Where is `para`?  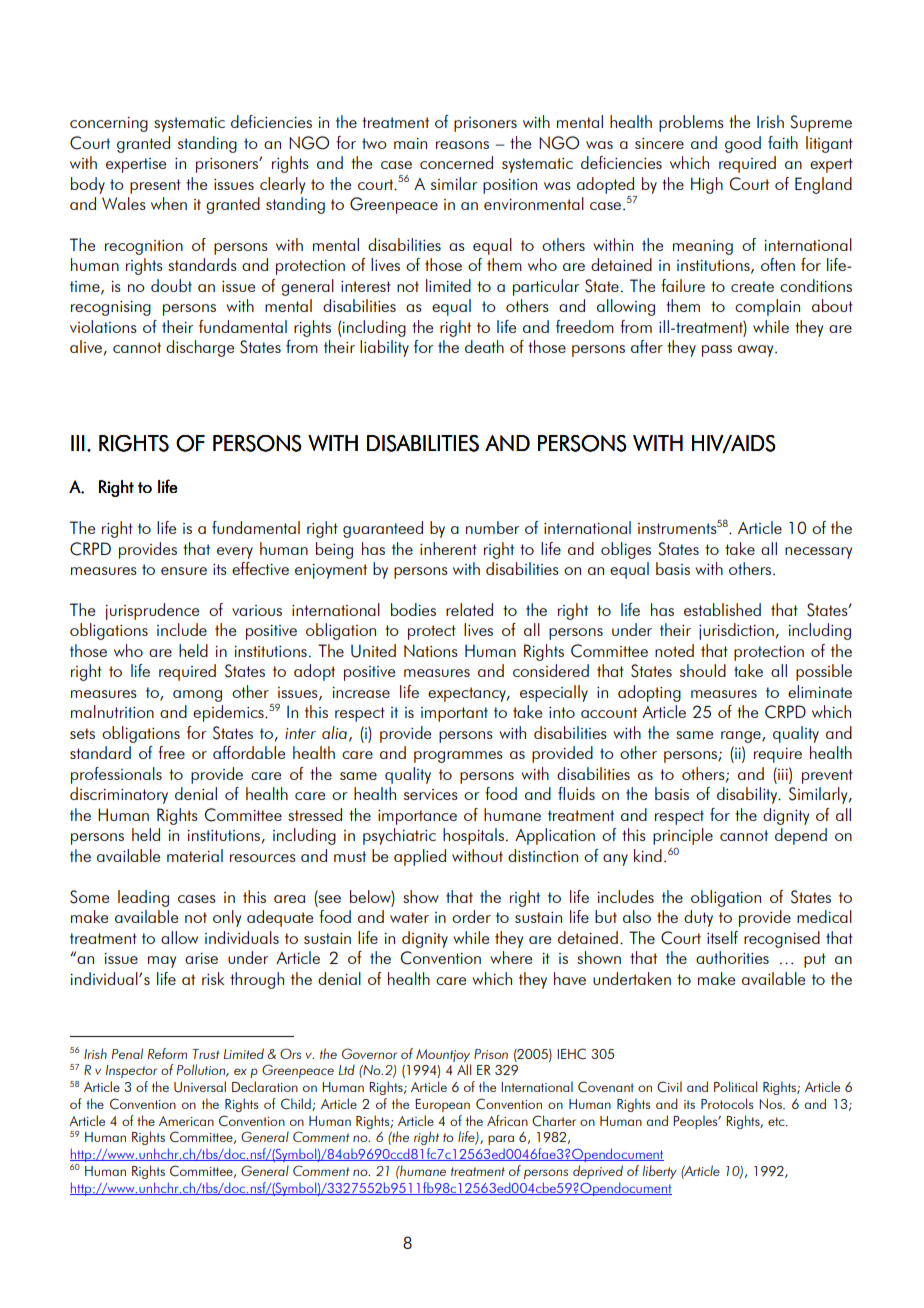 para is located at coordinates (501, 1140).
